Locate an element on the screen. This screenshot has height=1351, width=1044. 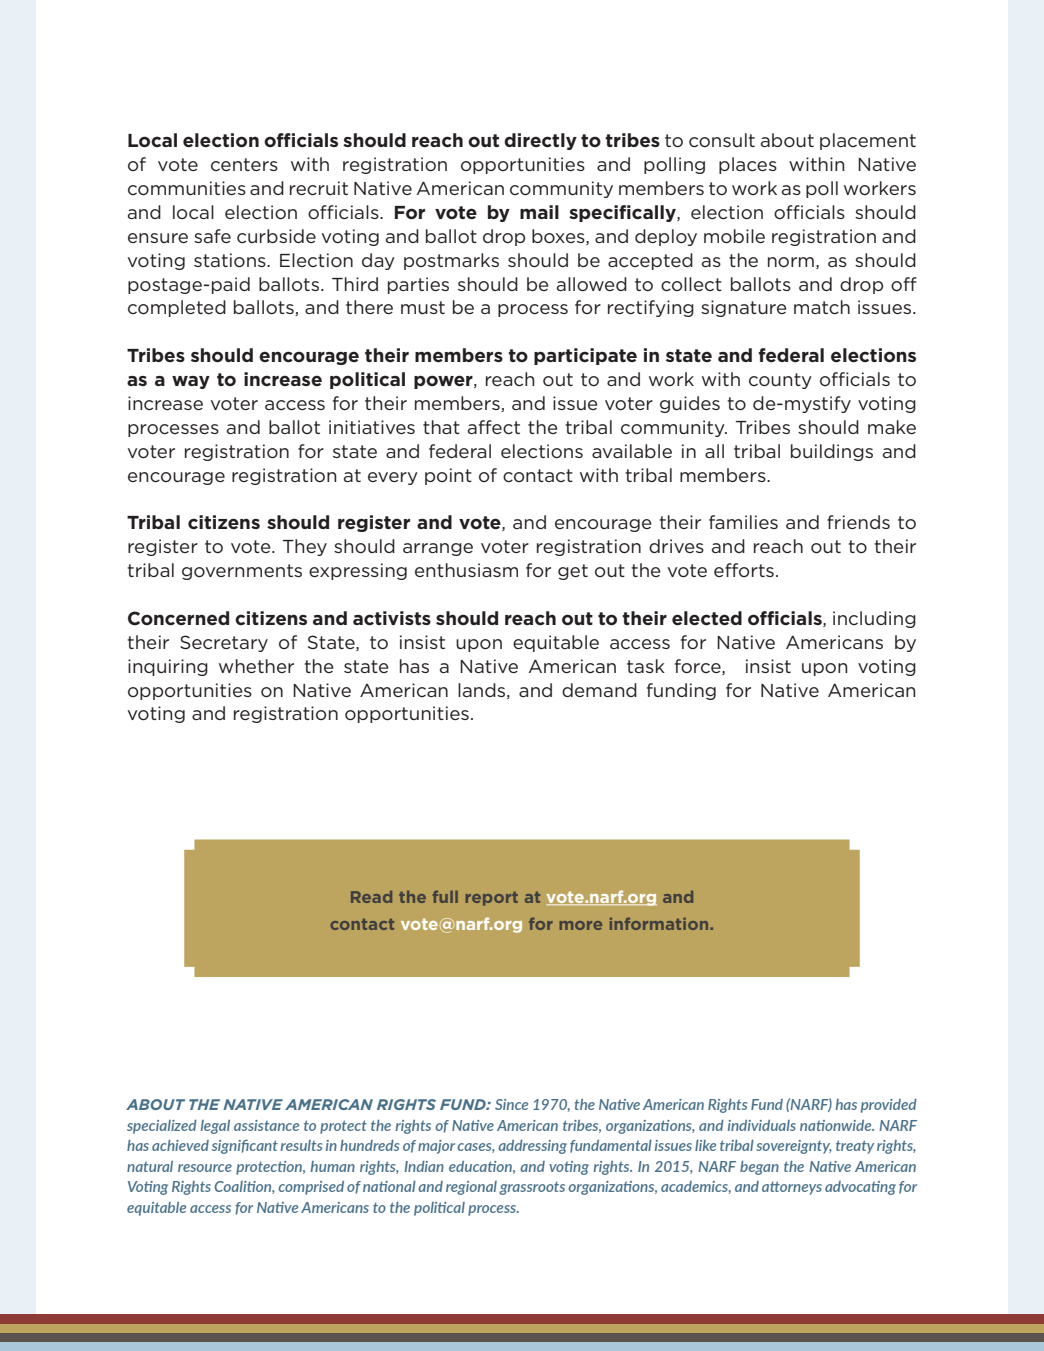
directly is located at coordinates (540, 141).
